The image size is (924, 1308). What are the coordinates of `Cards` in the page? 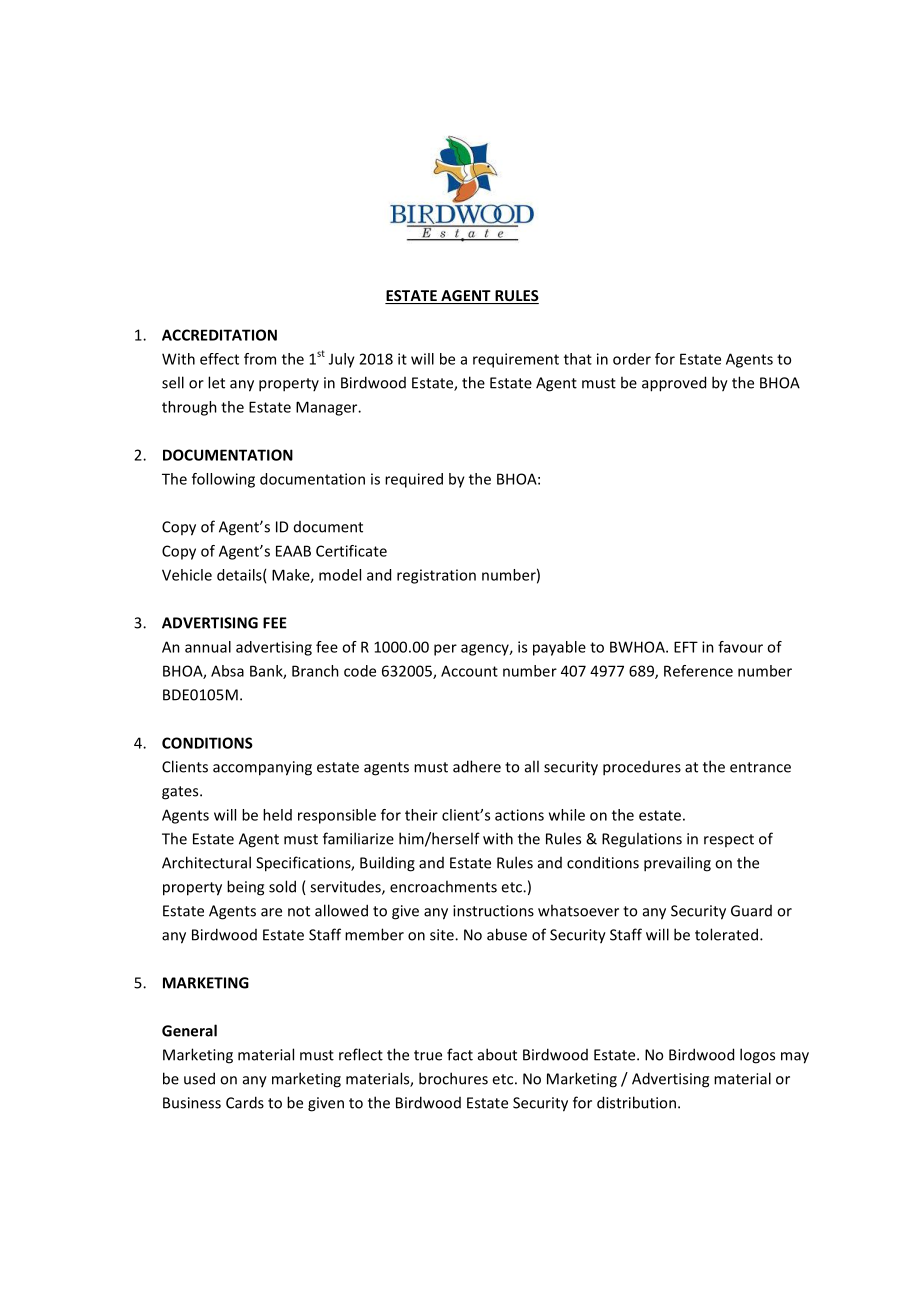 It's located at (245, 1102).
